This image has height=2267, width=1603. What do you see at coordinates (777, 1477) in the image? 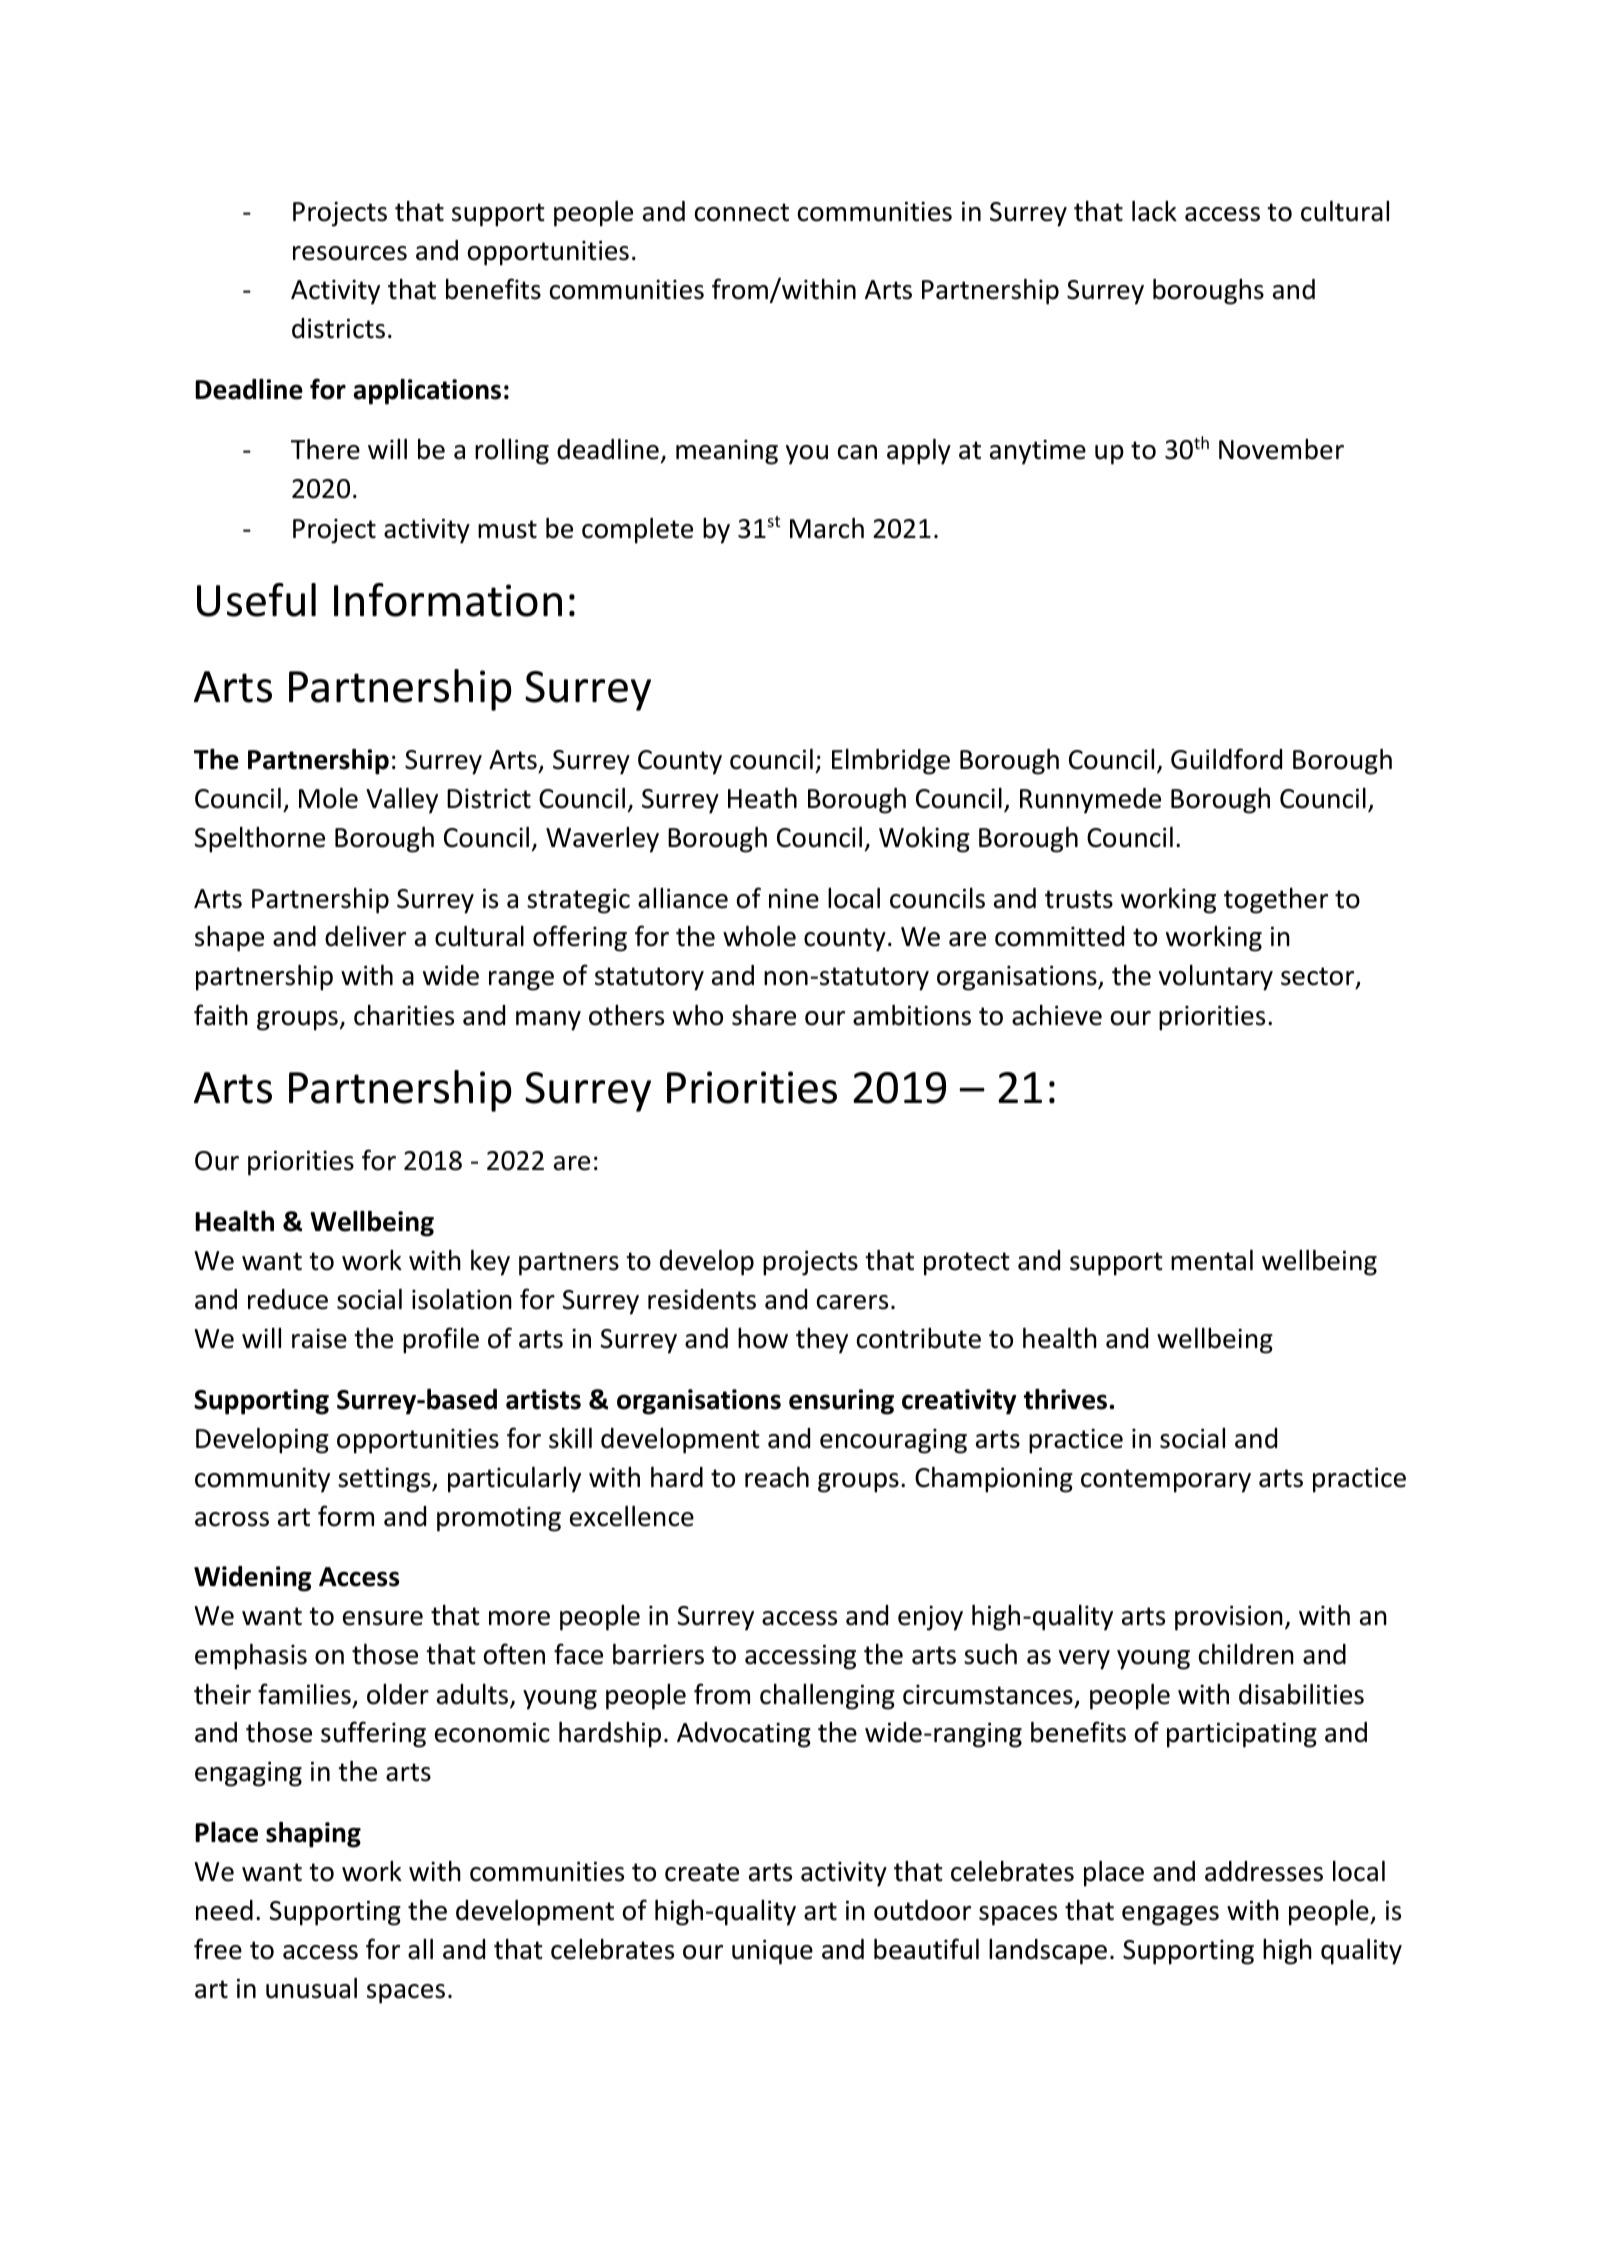
I see `reach` at bounding box center [777, 1477].
